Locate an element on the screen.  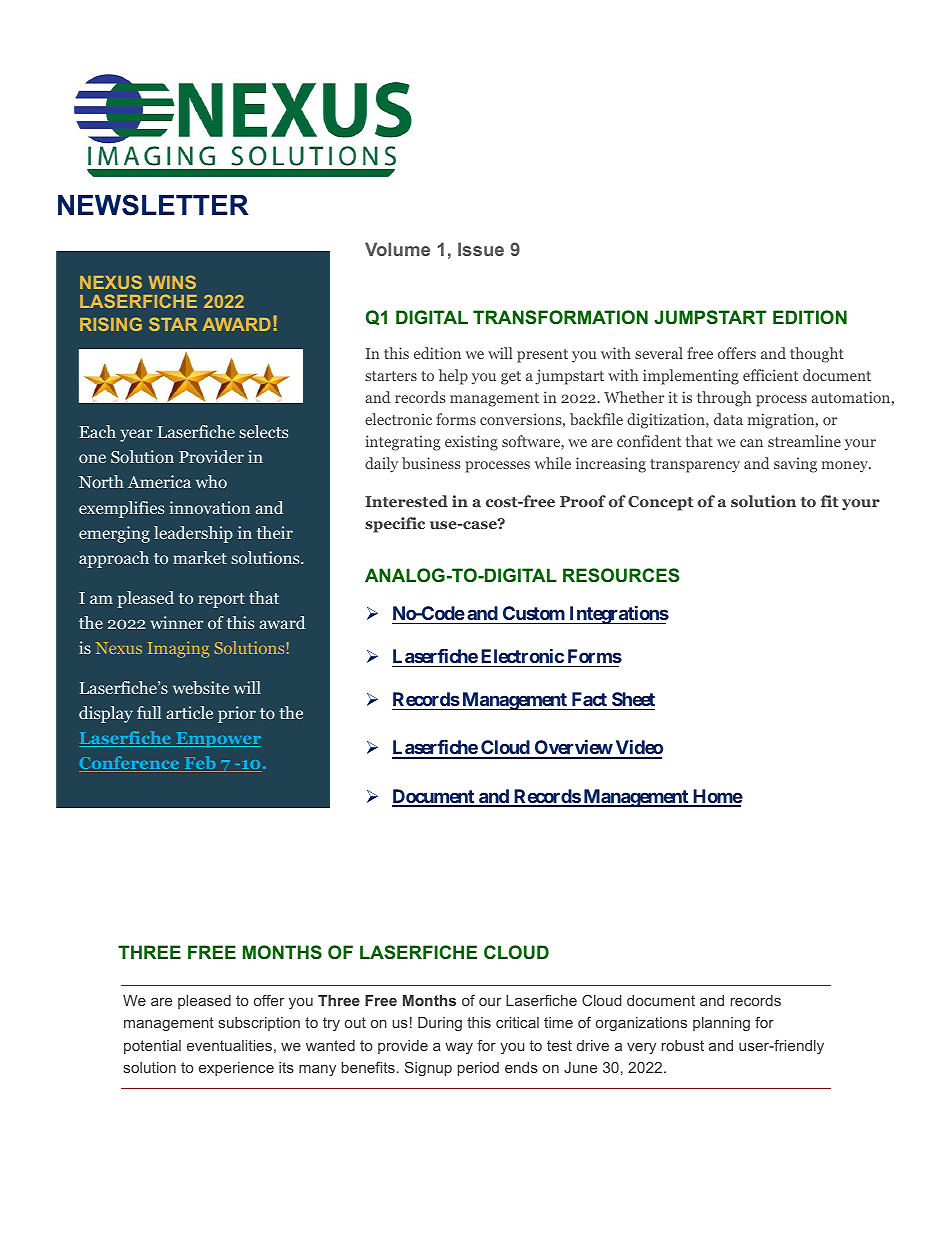
Feb is located at coordinates (200, 764).
